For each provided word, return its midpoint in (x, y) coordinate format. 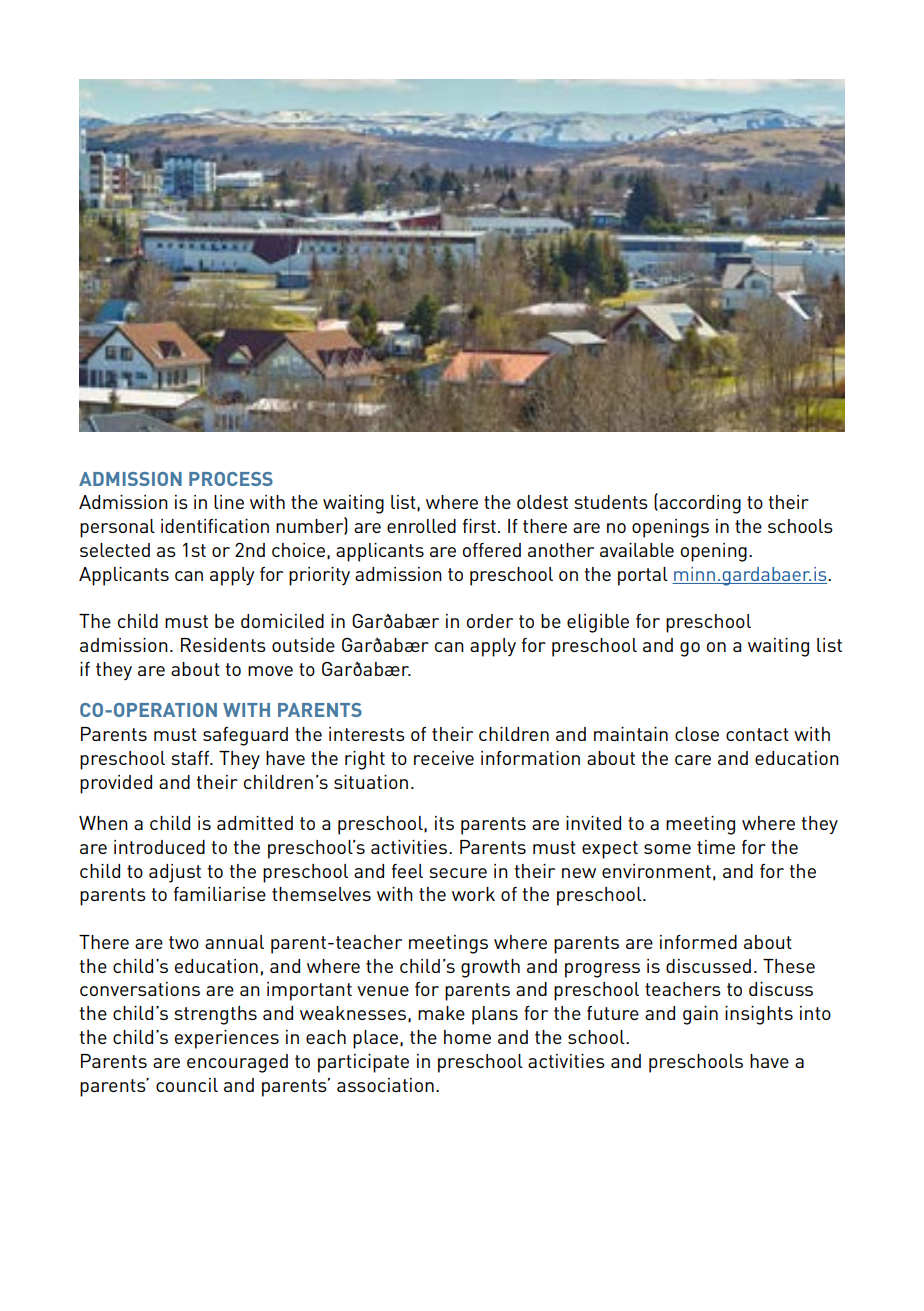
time (716, 847)
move (270, 671)
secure (458, 873)
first (479, 526)
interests (367, 734)
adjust (175, 873)
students (611, 502)
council (187, 1085)
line (229, 502)
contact (757, 734)
